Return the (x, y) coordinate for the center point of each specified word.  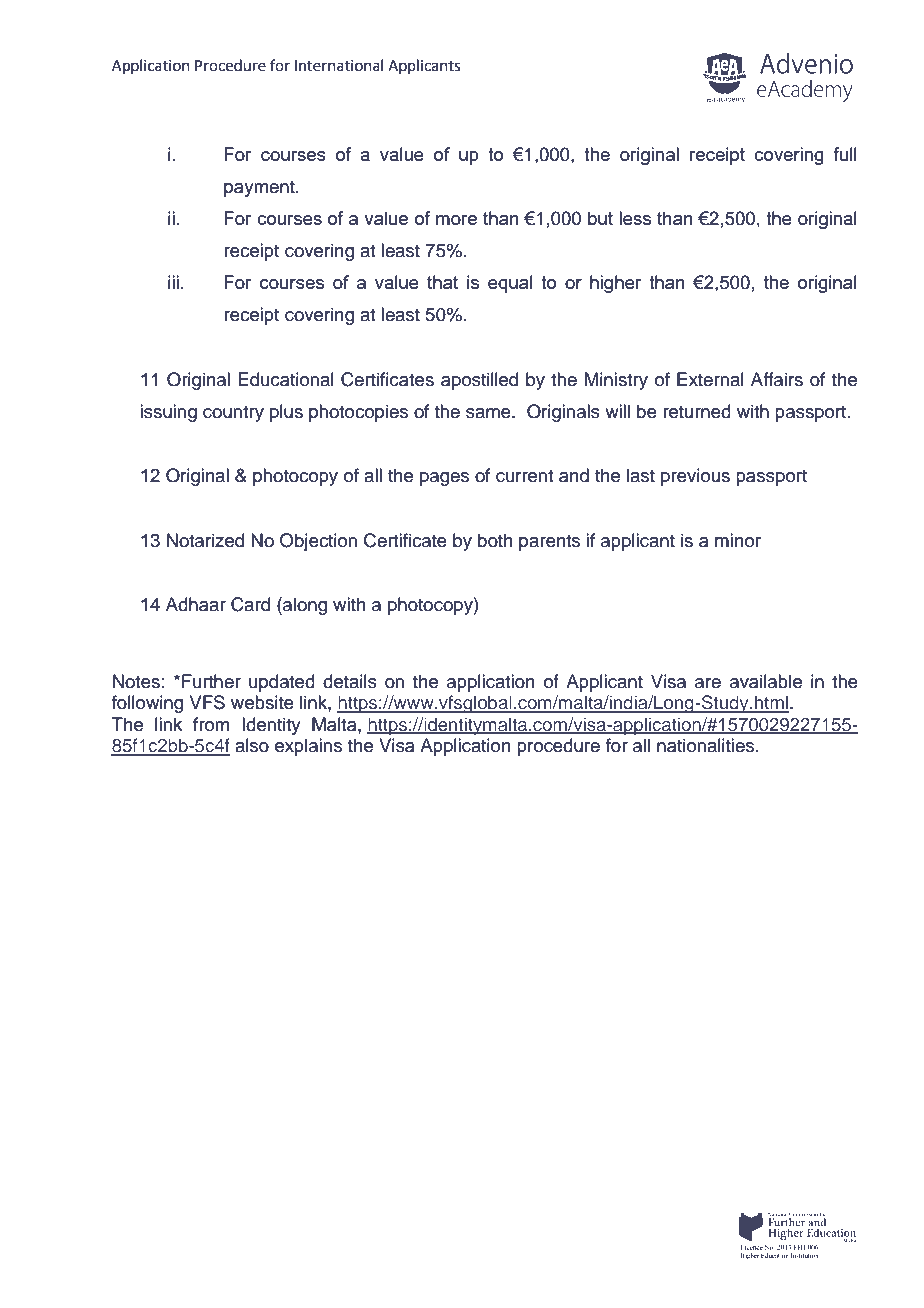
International (339, 65)
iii (173, 282)
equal (510, 284)
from (211, 724)
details (350, 681)
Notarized (205, 540)
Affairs (777, 379)
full (845, 154)
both (495, 540)
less (635, 218)
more (456, 220)
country (233, 414)
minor (738, 540)
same (489, 413)
